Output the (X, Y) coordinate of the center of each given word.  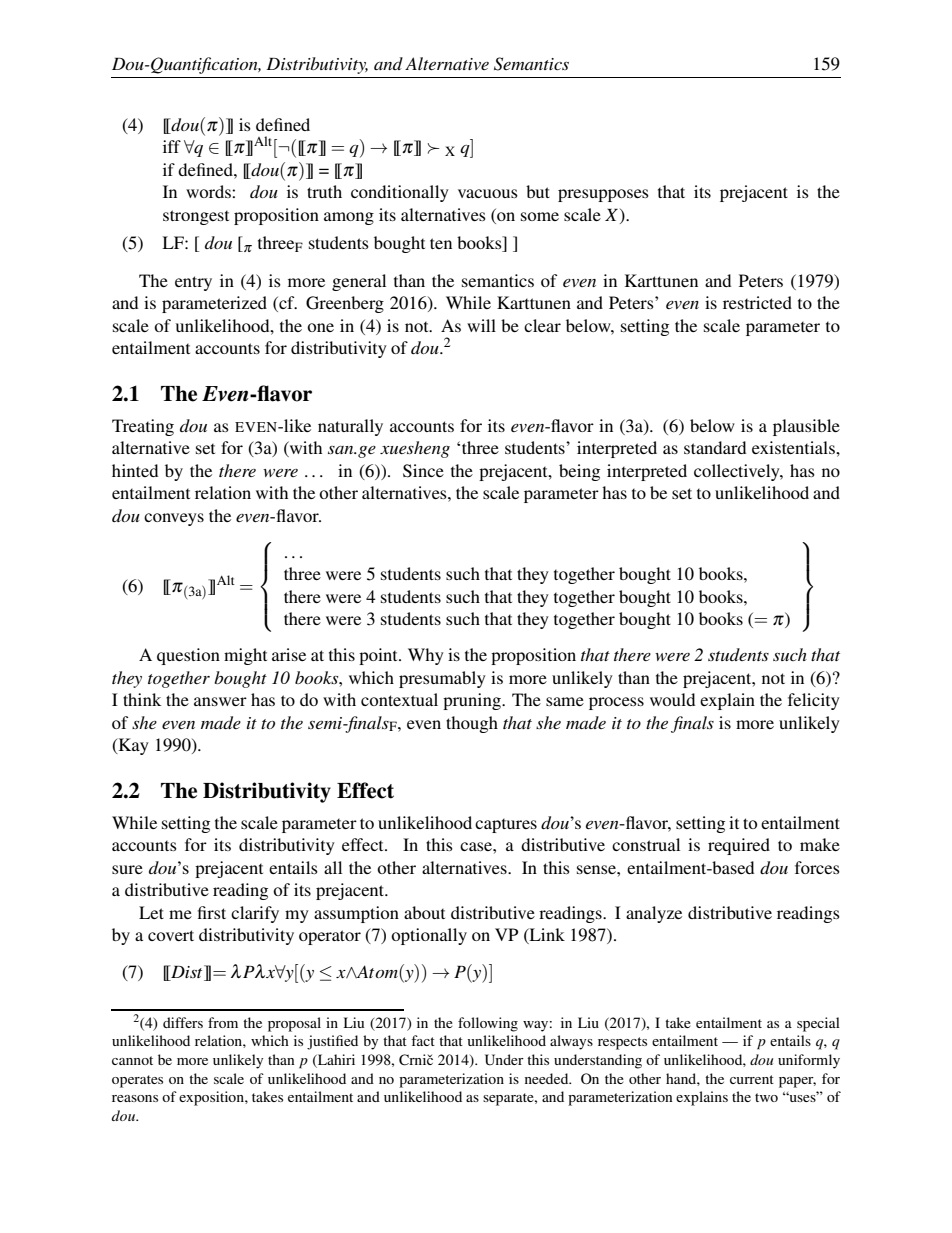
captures (506, 826)
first (212, 912)
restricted (757, 302)
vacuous (488, 193)
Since (423, 471)
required (739, 846)
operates (137, 1081)
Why (426, 656)
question (188, 656)
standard (715, 447)
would (672, 699)
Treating (143, 427)
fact (423, 1040)
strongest (196, 217)
